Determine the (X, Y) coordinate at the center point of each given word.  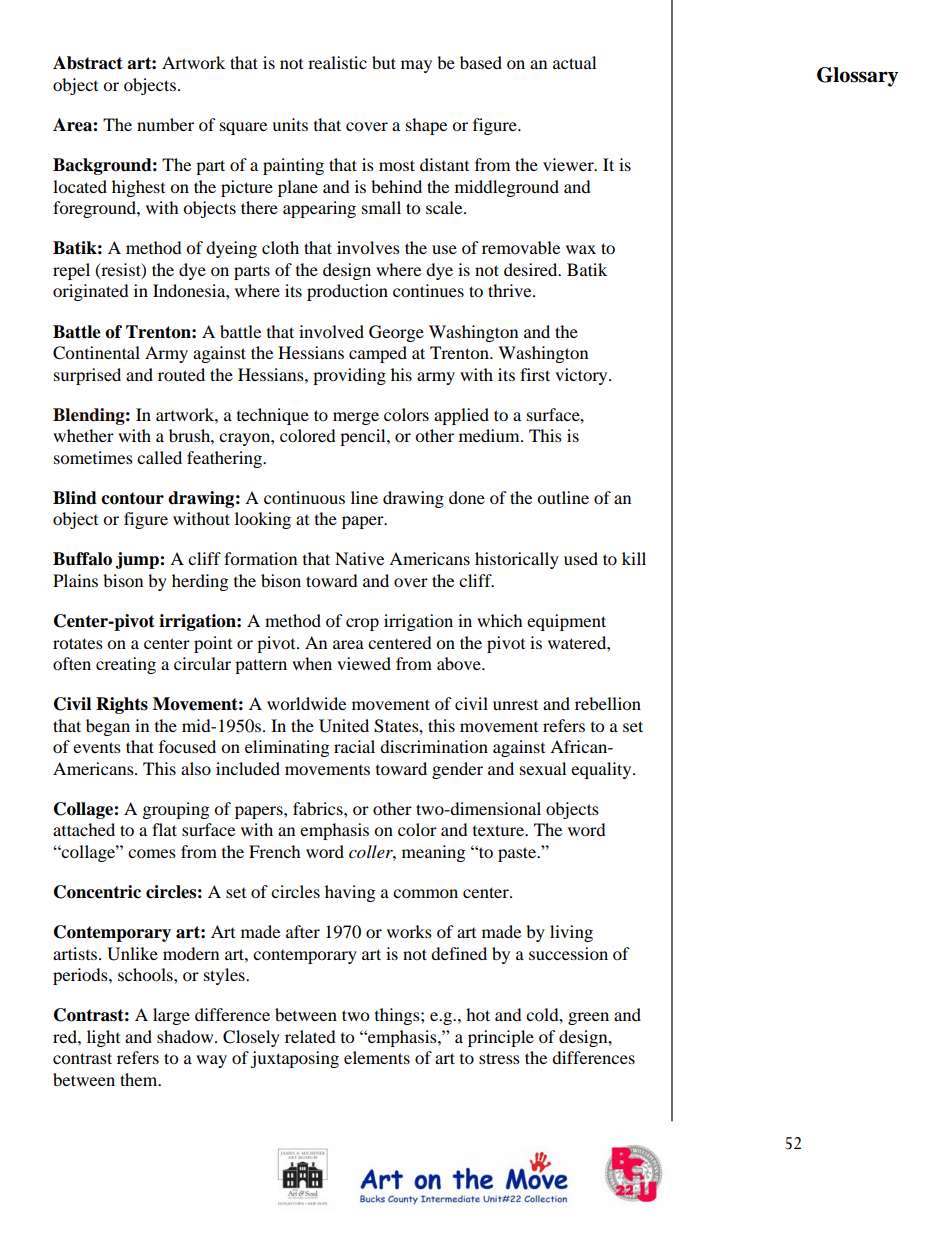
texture (499, 830)
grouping (176, 810)
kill (634, 558)
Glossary (857, 77)
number (165, 124)
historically (517, 560)
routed (181, 374)
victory (582, 376)
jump (138, 560)
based (481, 62)
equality (602, 770)
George (396, 333)
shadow (186, 1036)
